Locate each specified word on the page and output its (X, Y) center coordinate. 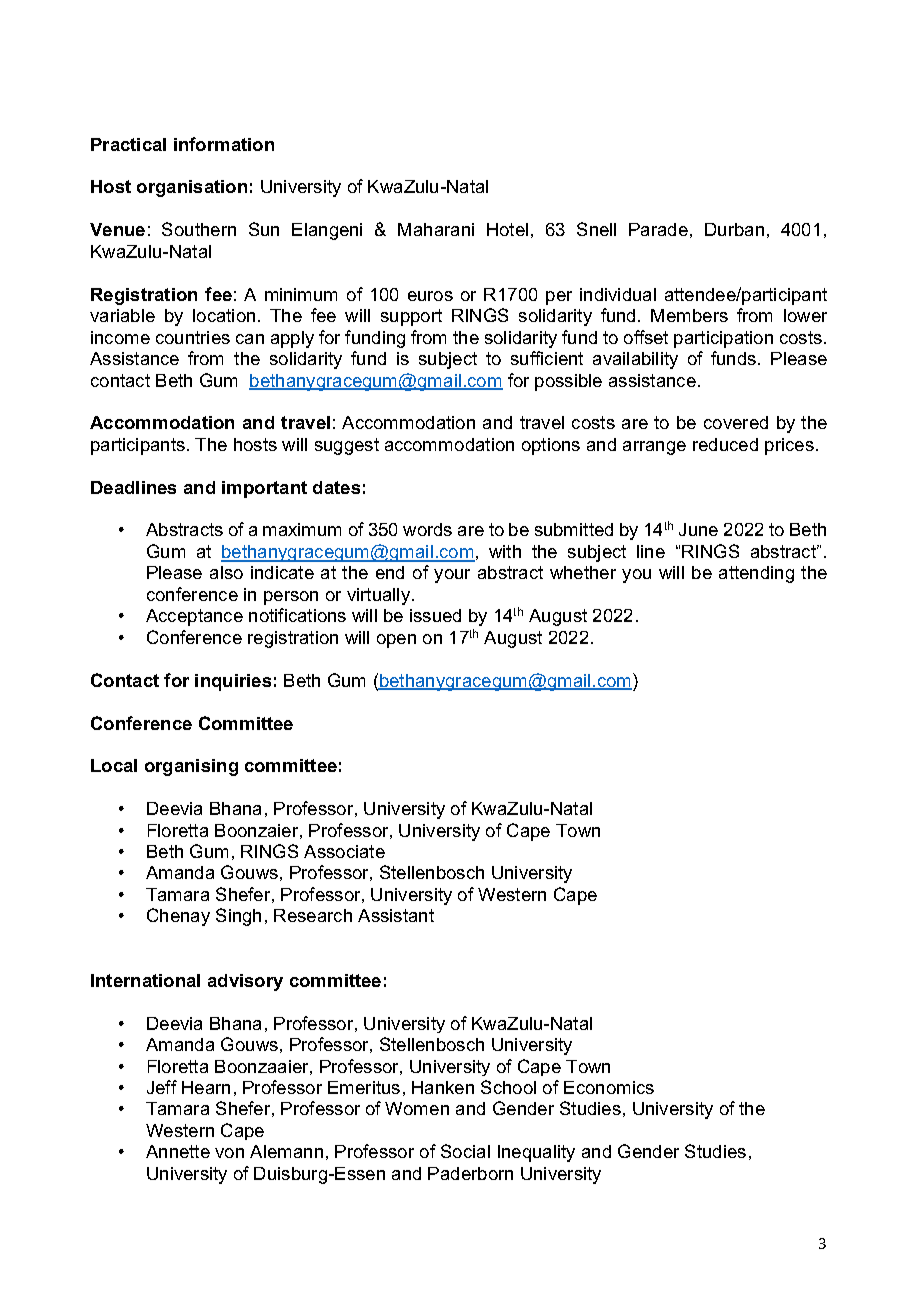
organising (191, 767)
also (226, 572)
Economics (609, 1087)
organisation (192, 188)
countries (193, 337)
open (396, 641)
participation (723, 339)
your (452, 576)
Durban (734, 229)
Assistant (396, 915)
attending (756, 574)
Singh (238, 917)
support (411, 317)
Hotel (507, 229)
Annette (178, 1151)
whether (583, 572)
